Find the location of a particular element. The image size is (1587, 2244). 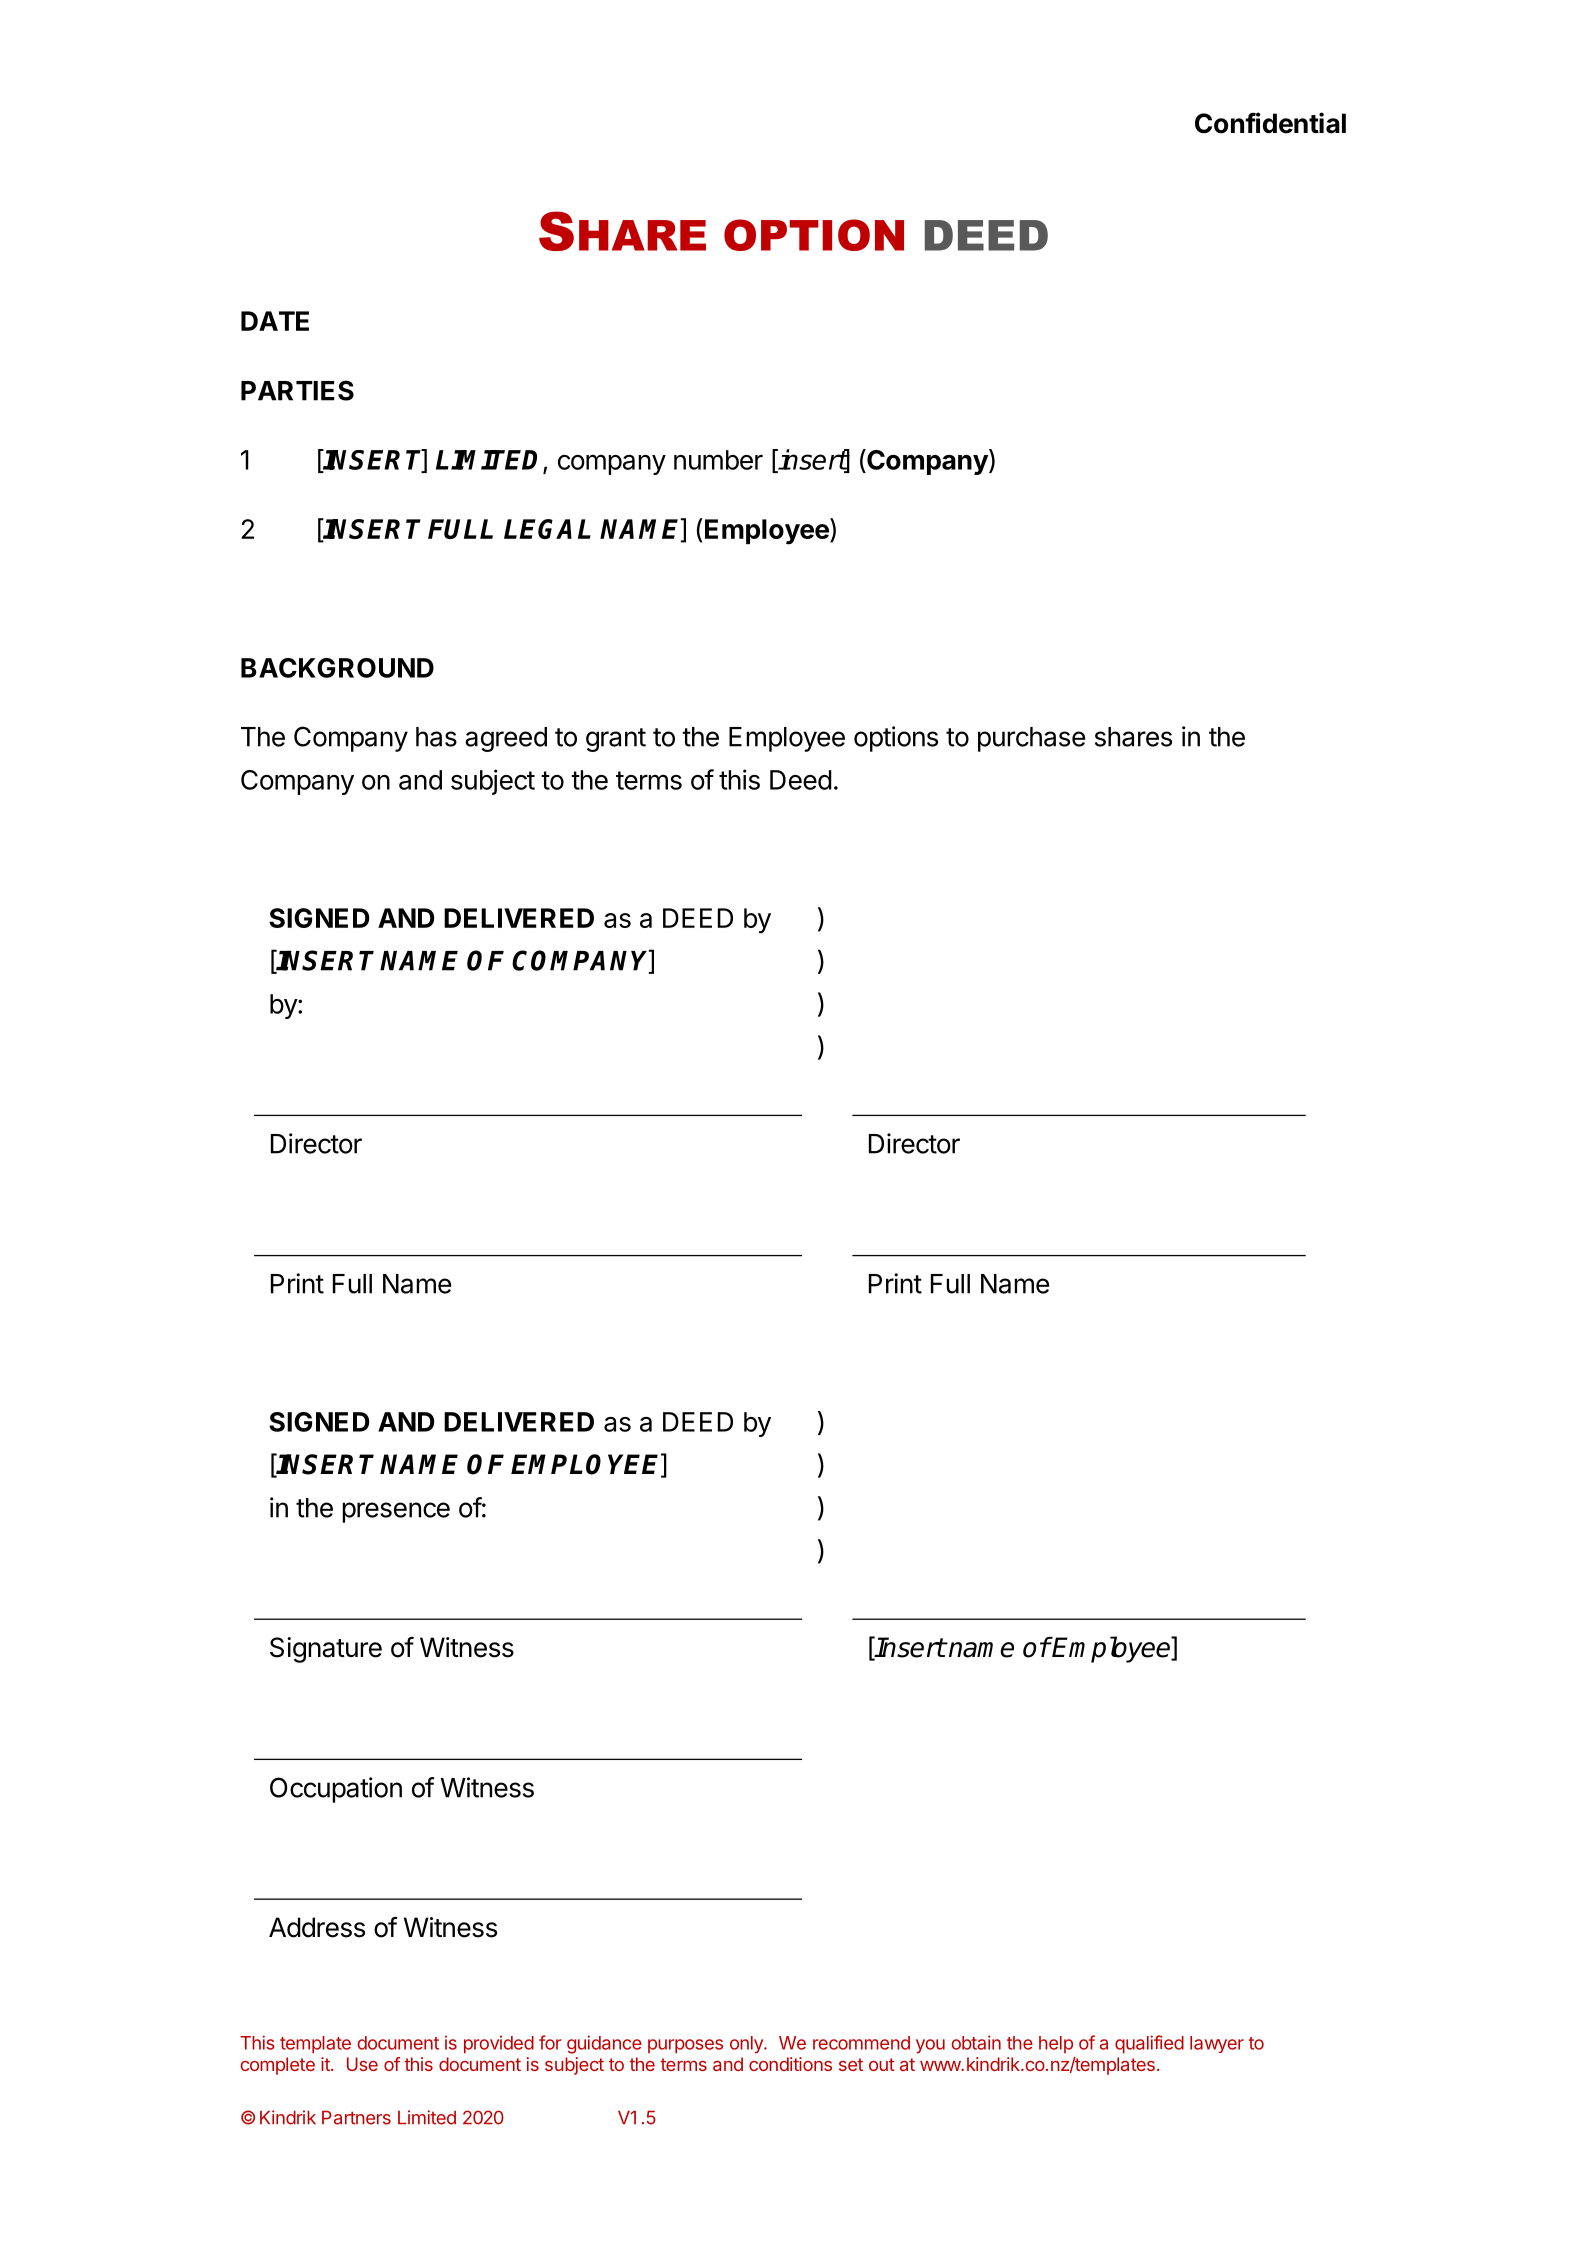

DATE is located at coordinates (275, 321).
